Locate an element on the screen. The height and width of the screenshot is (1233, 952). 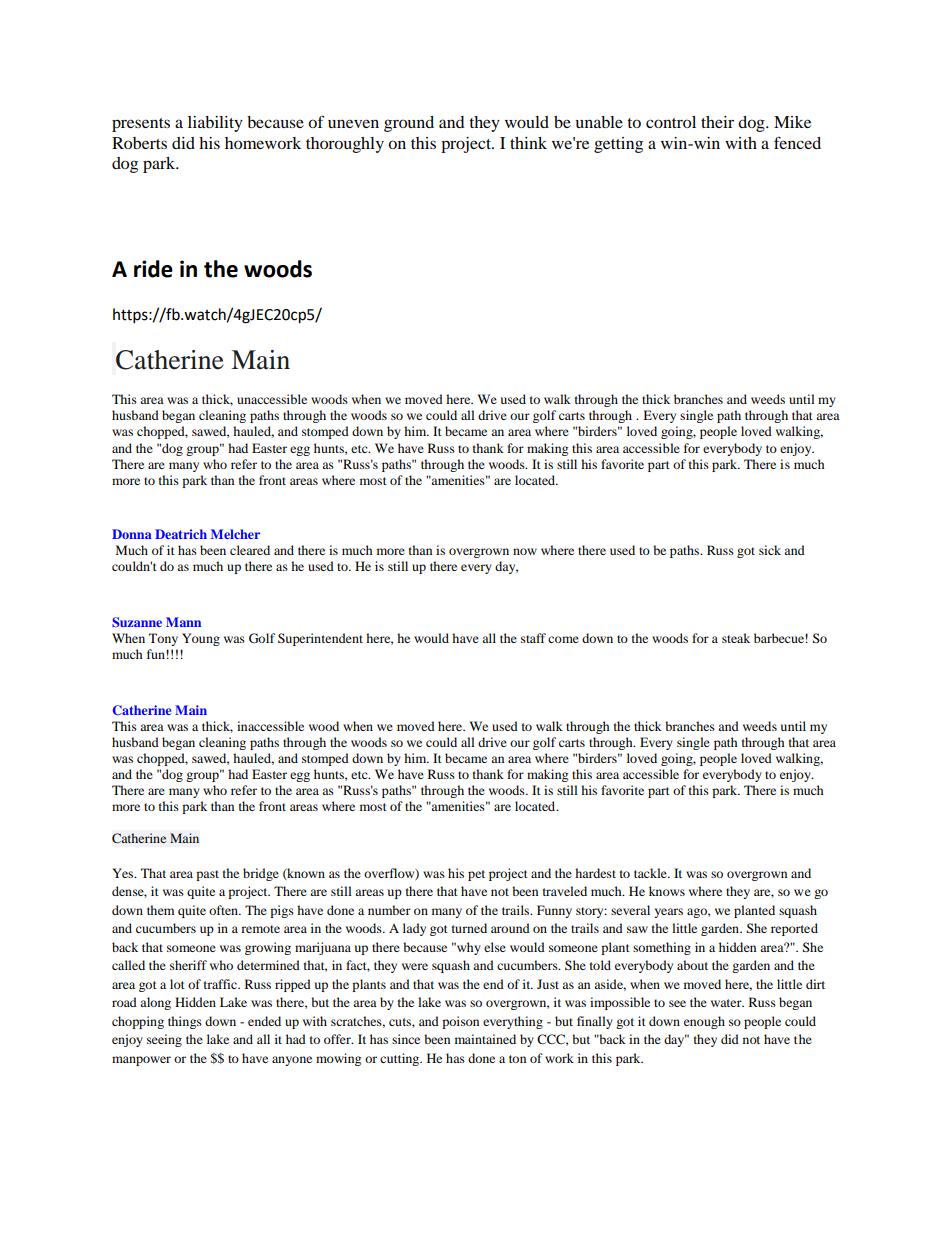
steak is located at coordinates (736, 638).
